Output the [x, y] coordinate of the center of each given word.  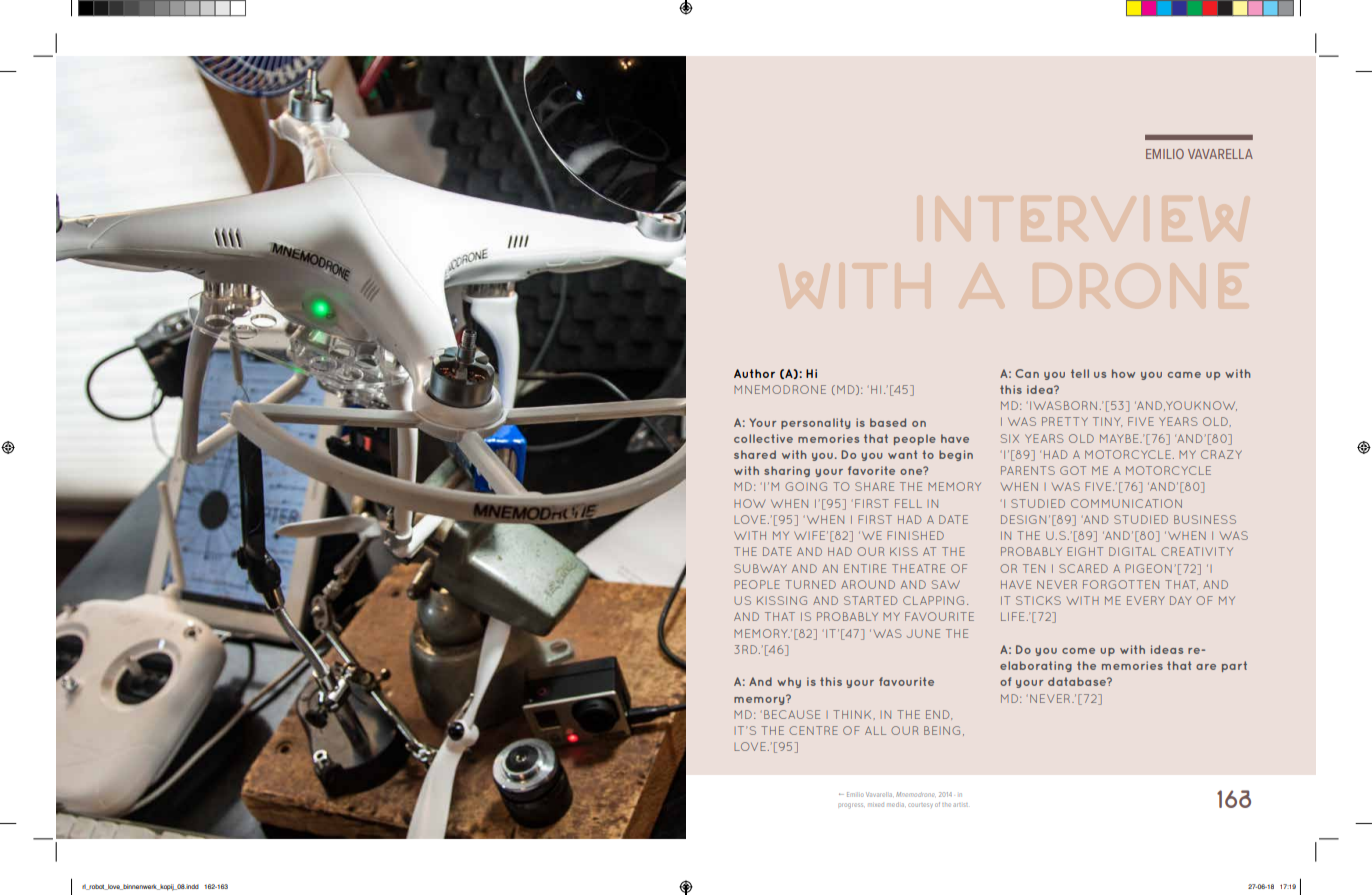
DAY [1180, 600]
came [1184, 375]
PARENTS [1028, 470]
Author [754, 373]
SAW [946, 584]
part [1234, 666]
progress [850, 806]
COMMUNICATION [1126, 503]
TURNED [810, 584]
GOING [806, 486]
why [789, 682]
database [1078, 681]
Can [1027, 373]
